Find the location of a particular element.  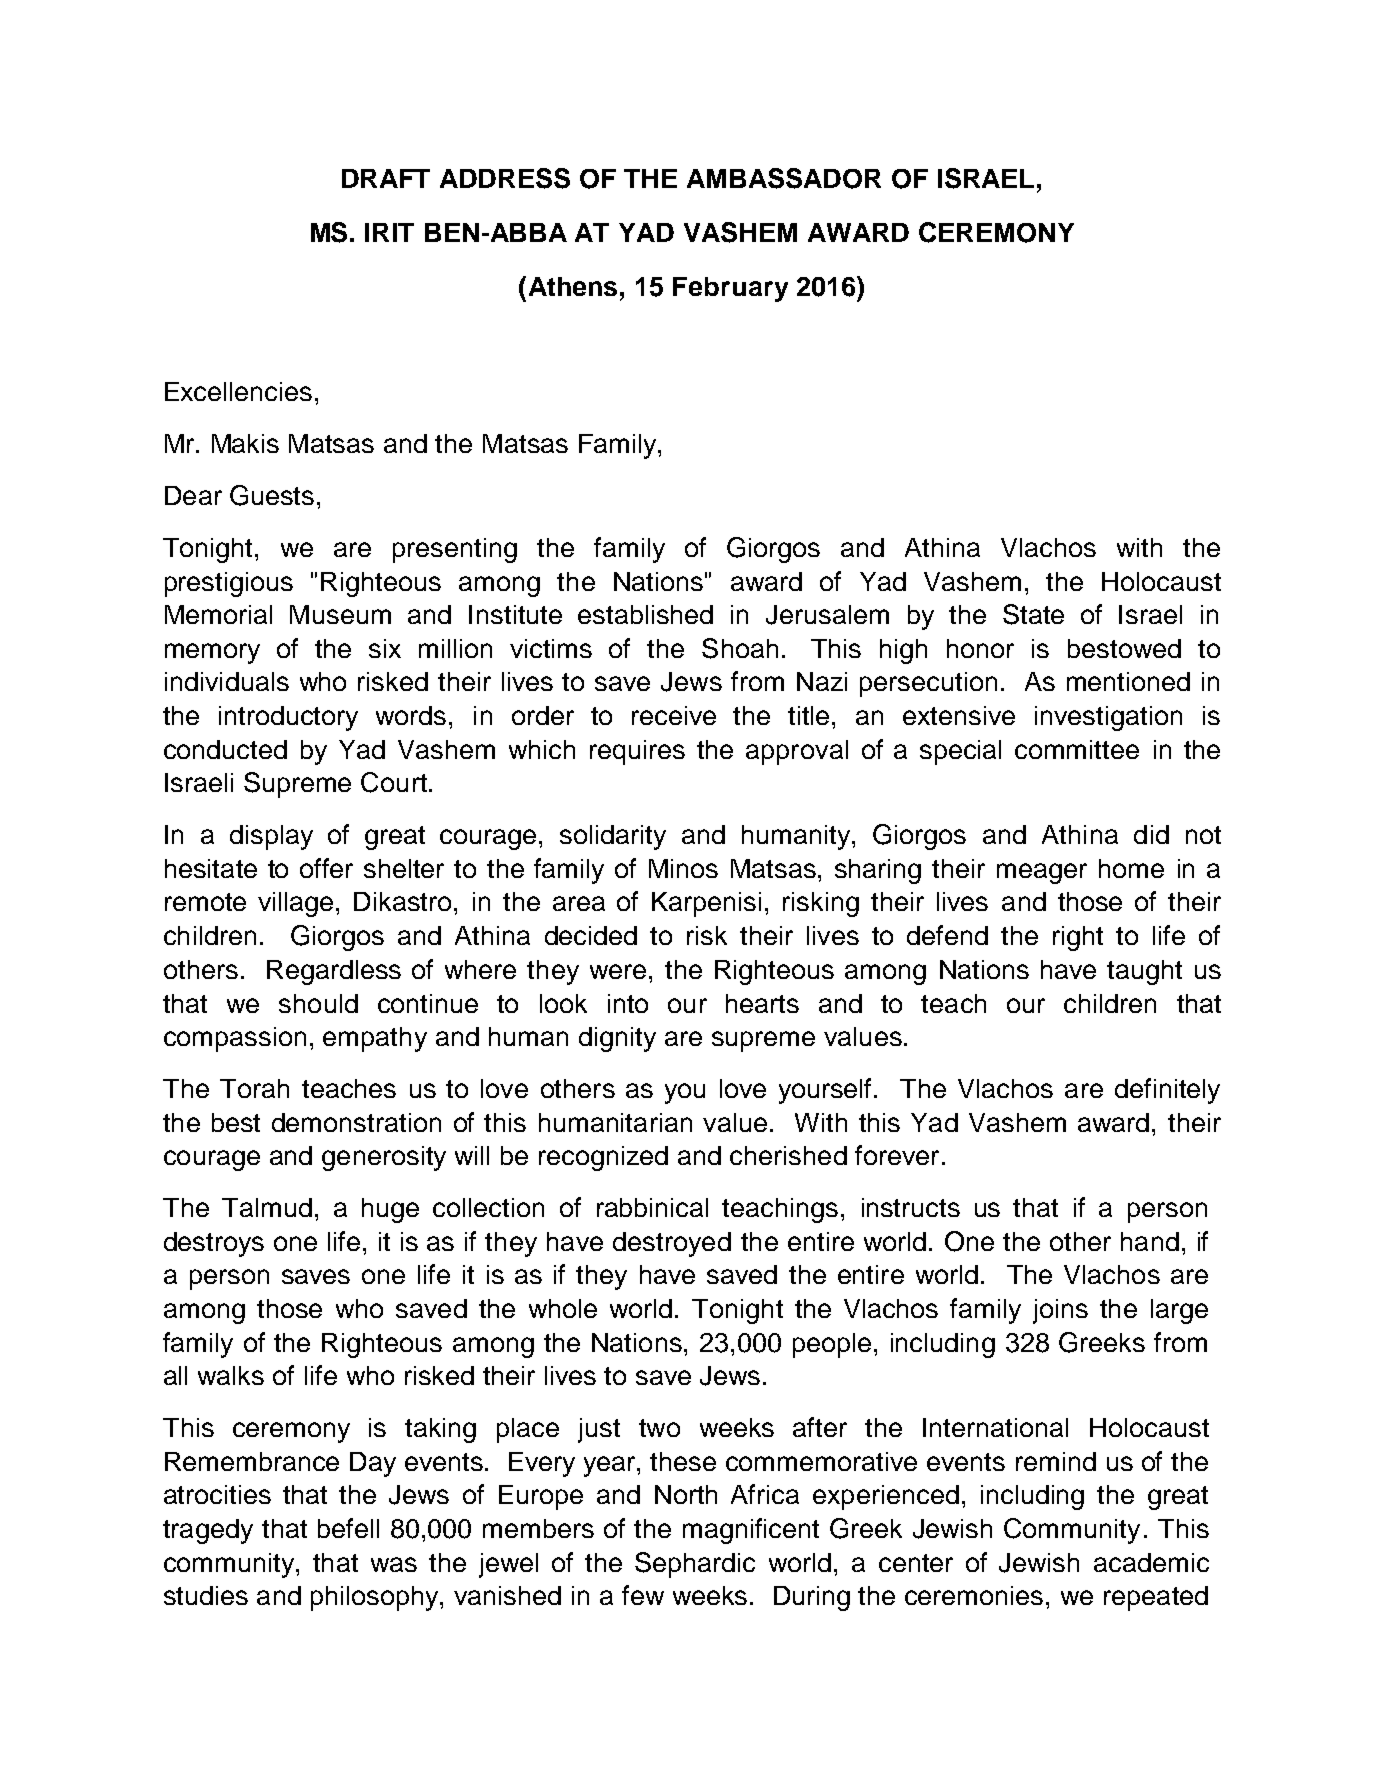

village is located at coordinates (295, 904).
